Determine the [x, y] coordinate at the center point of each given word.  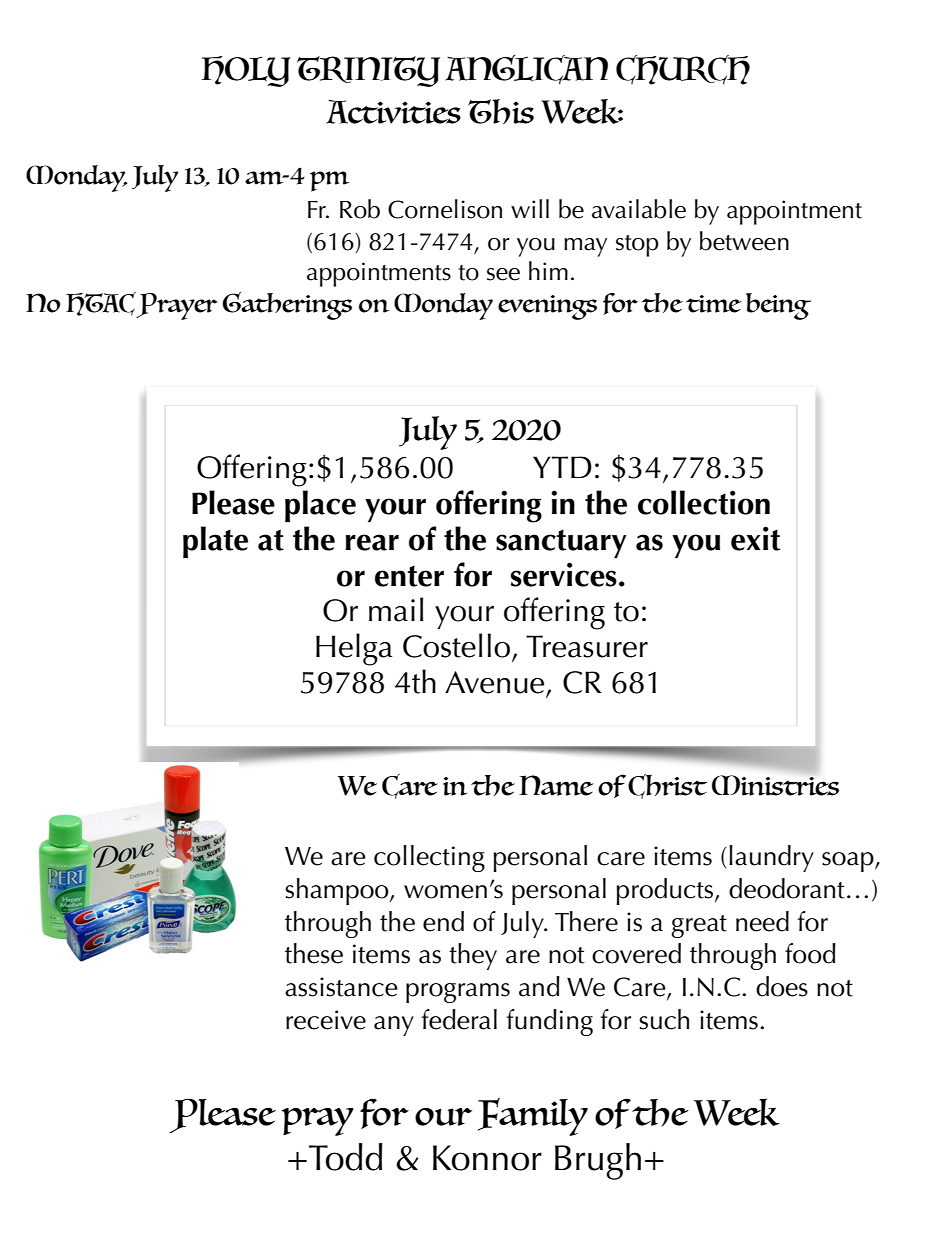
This [501, 111]
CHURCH [683, 70]
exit [755, 538]
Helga [354, 649]
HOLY [246, 71]
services [564, 574]
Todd [346, 1157]
